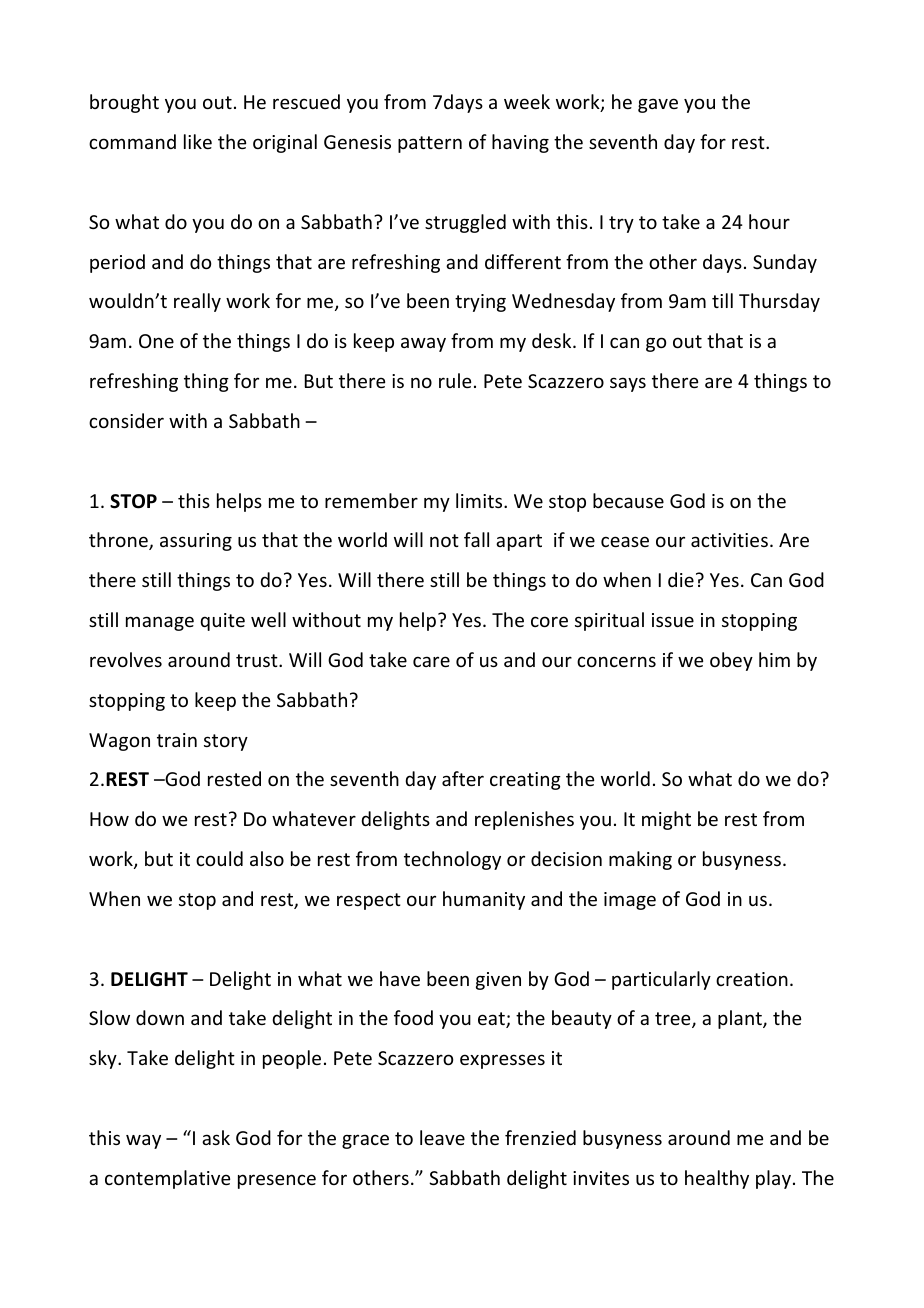 Image resolution: width=924 pixels, height=1308 pixels. What do you see at coordinates (216, 1137) in the screenshot?
I see `ask` at bounding box center [216, 1137].
